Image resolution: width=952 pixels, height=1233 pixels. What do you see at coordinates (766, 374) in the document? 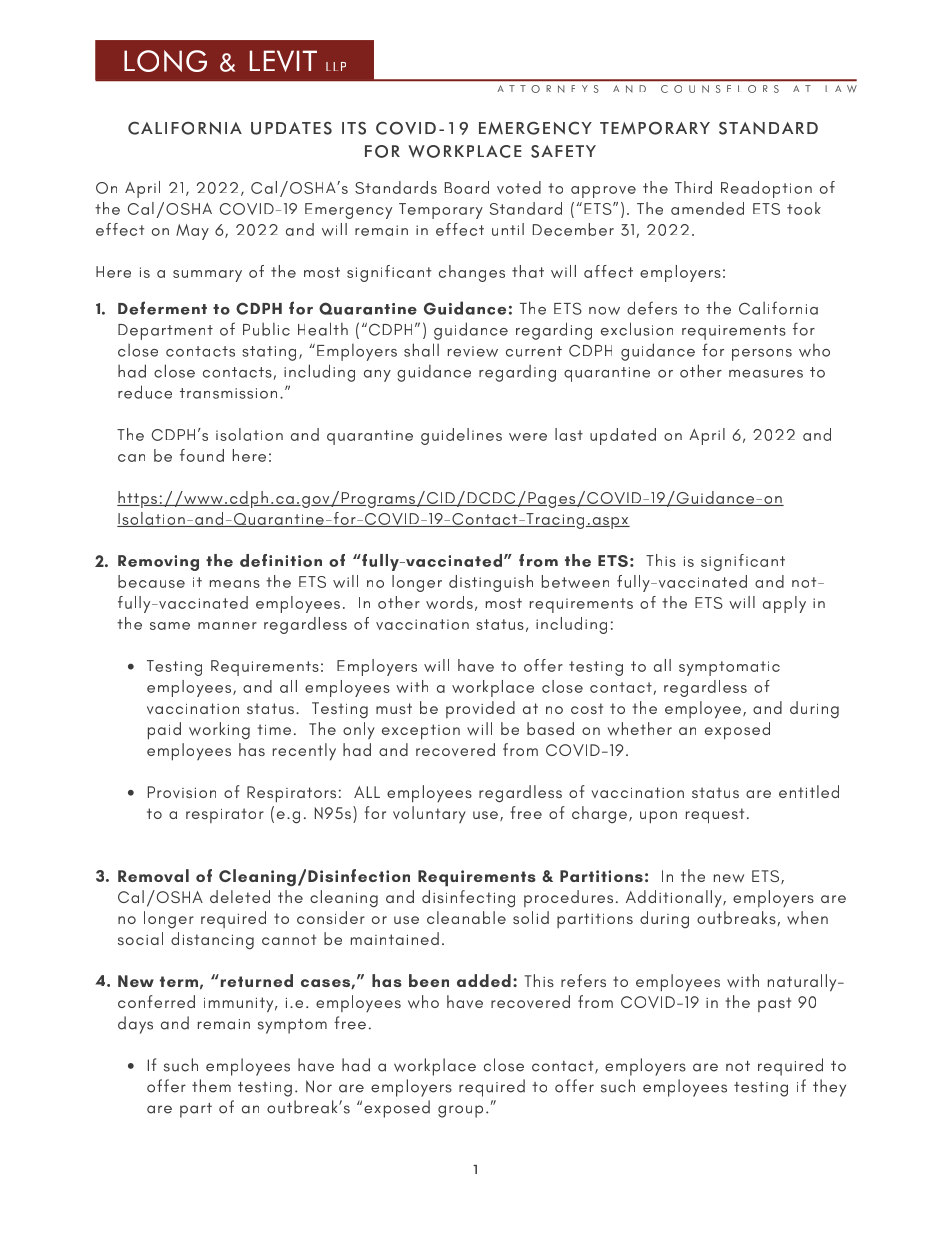
I see `measures` at bounding box center [766, 374].
